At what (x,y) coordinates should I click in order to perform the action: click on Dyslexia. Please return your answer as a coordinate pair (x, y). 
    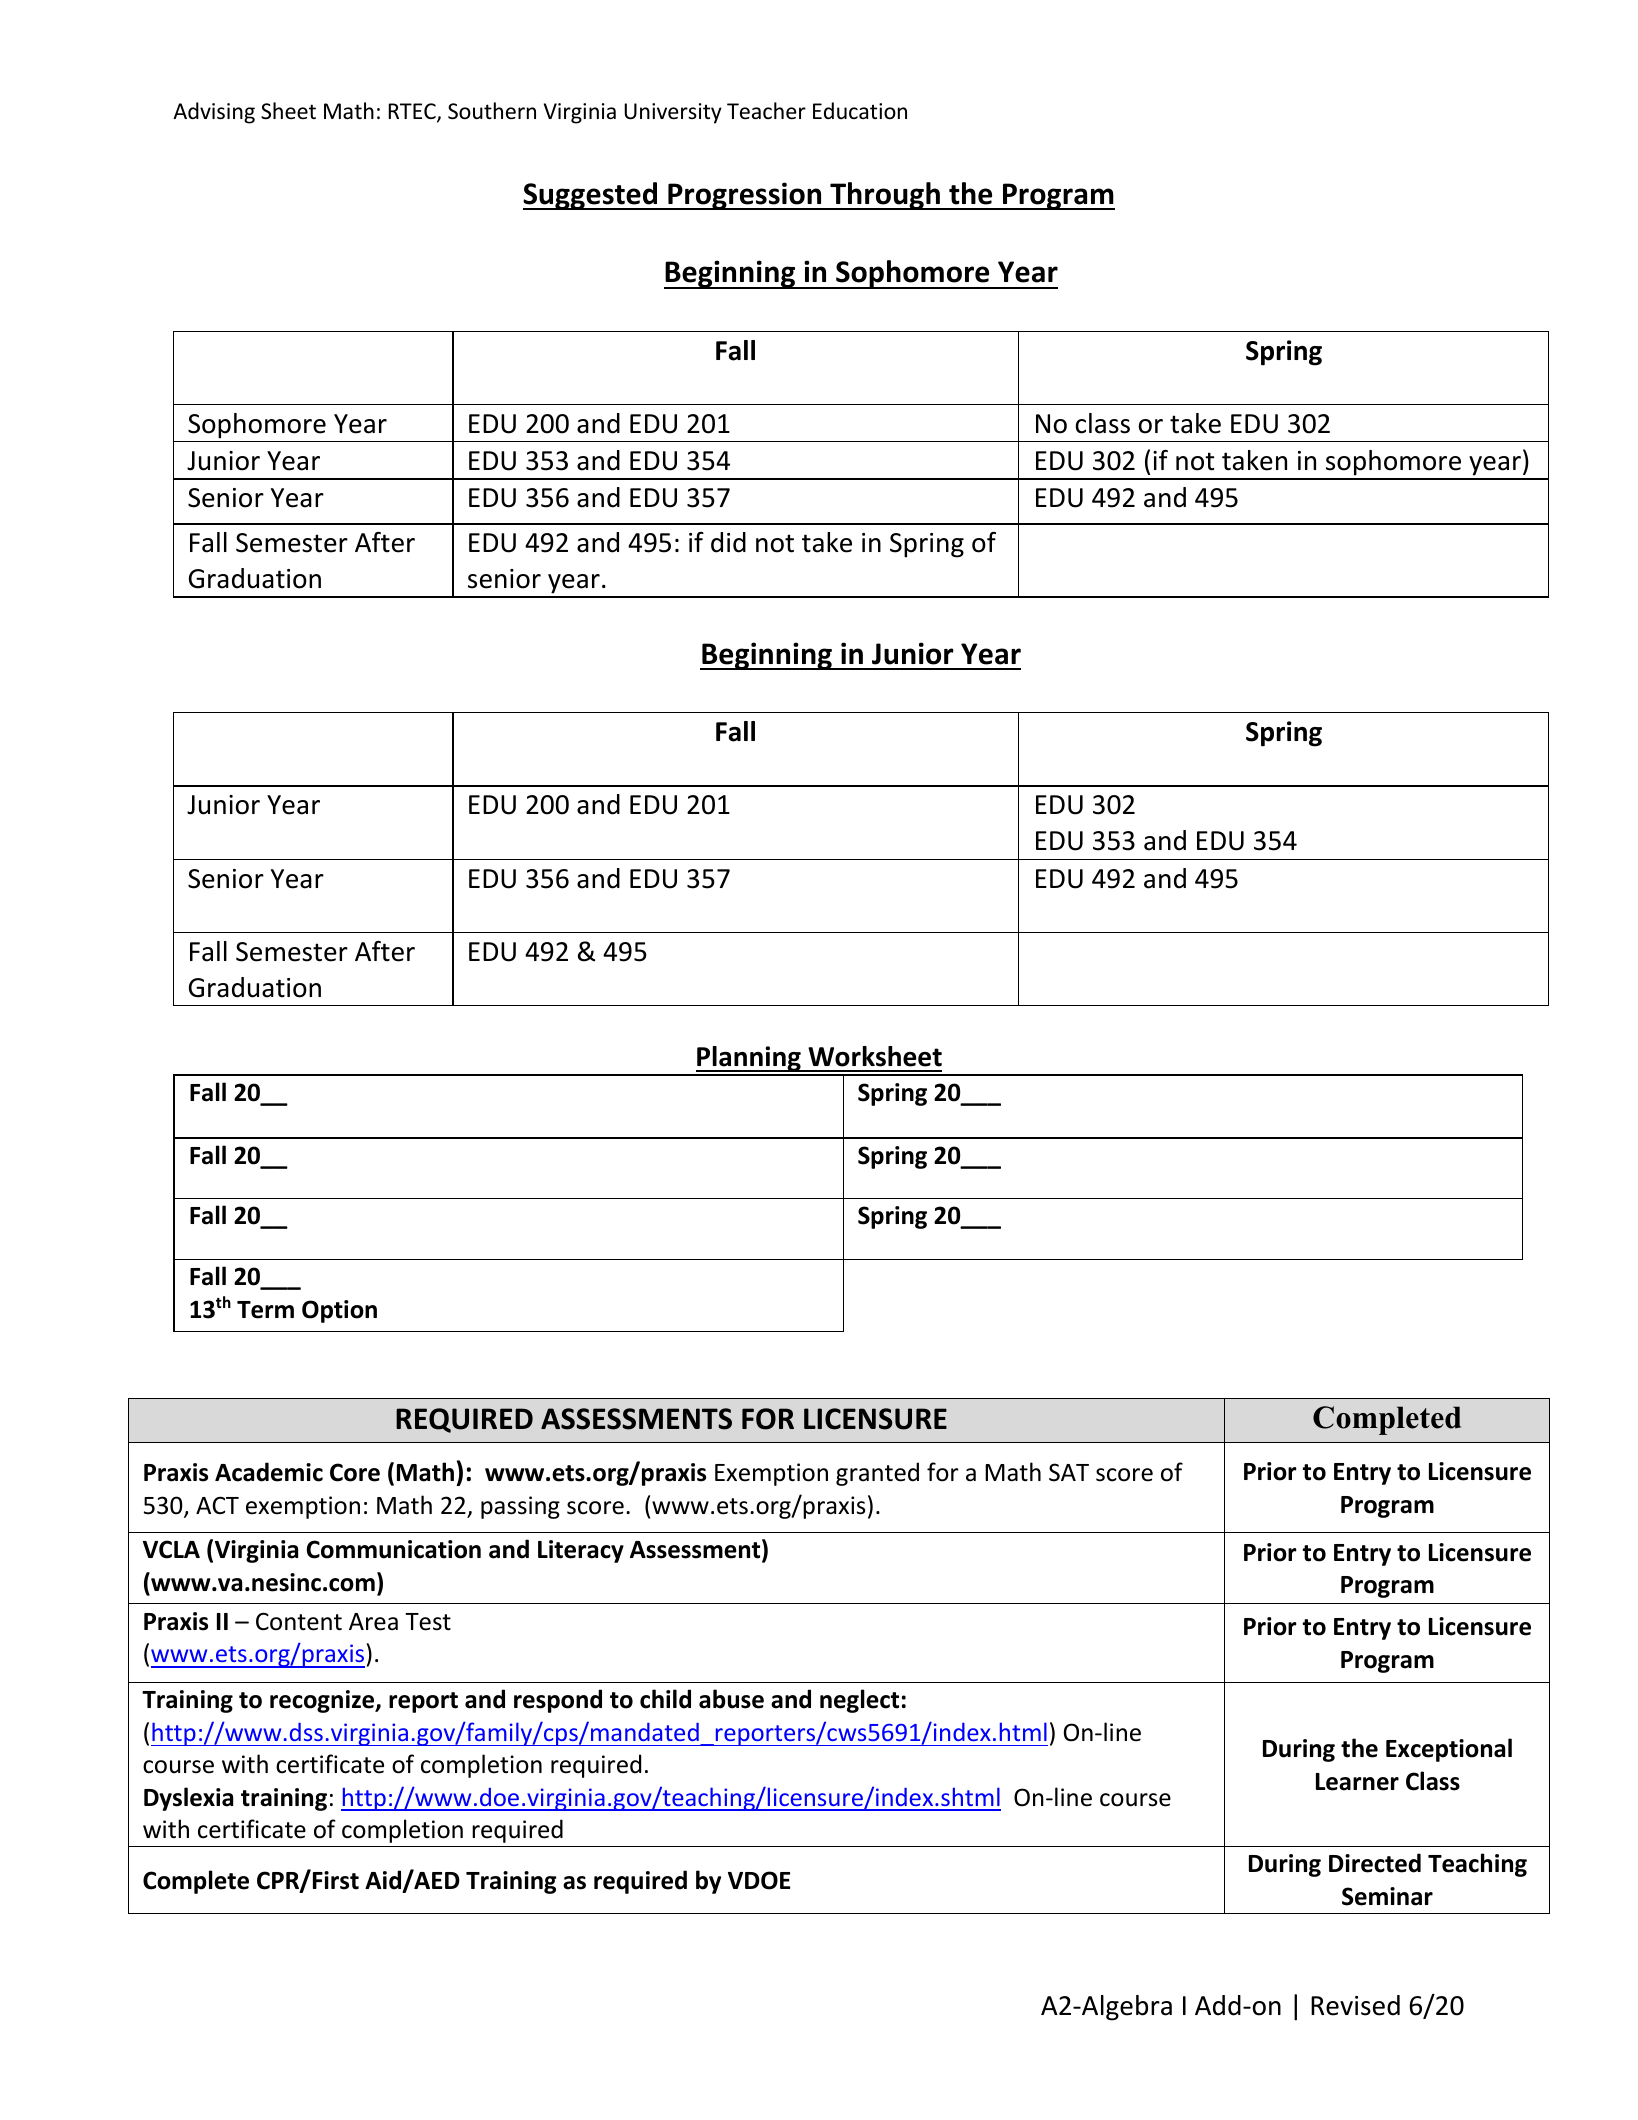
    Looking at the image, I should click on (188, 1799).
